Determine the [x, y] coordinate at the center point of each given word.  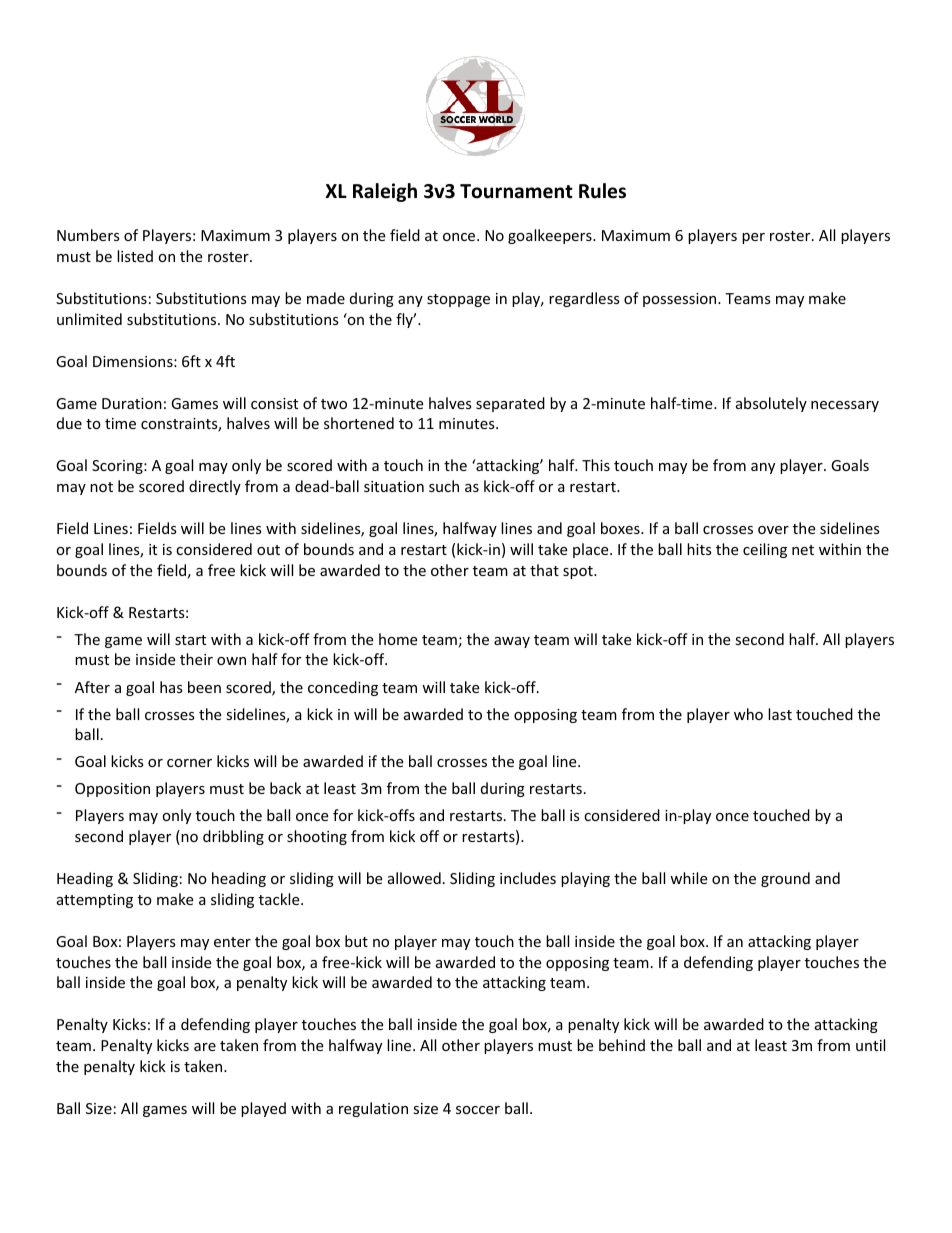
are [205, 1047]
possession [681, 300]
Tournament [516, 191]
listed [135, 256]
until [870, 1045]
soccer [478, 1110]
